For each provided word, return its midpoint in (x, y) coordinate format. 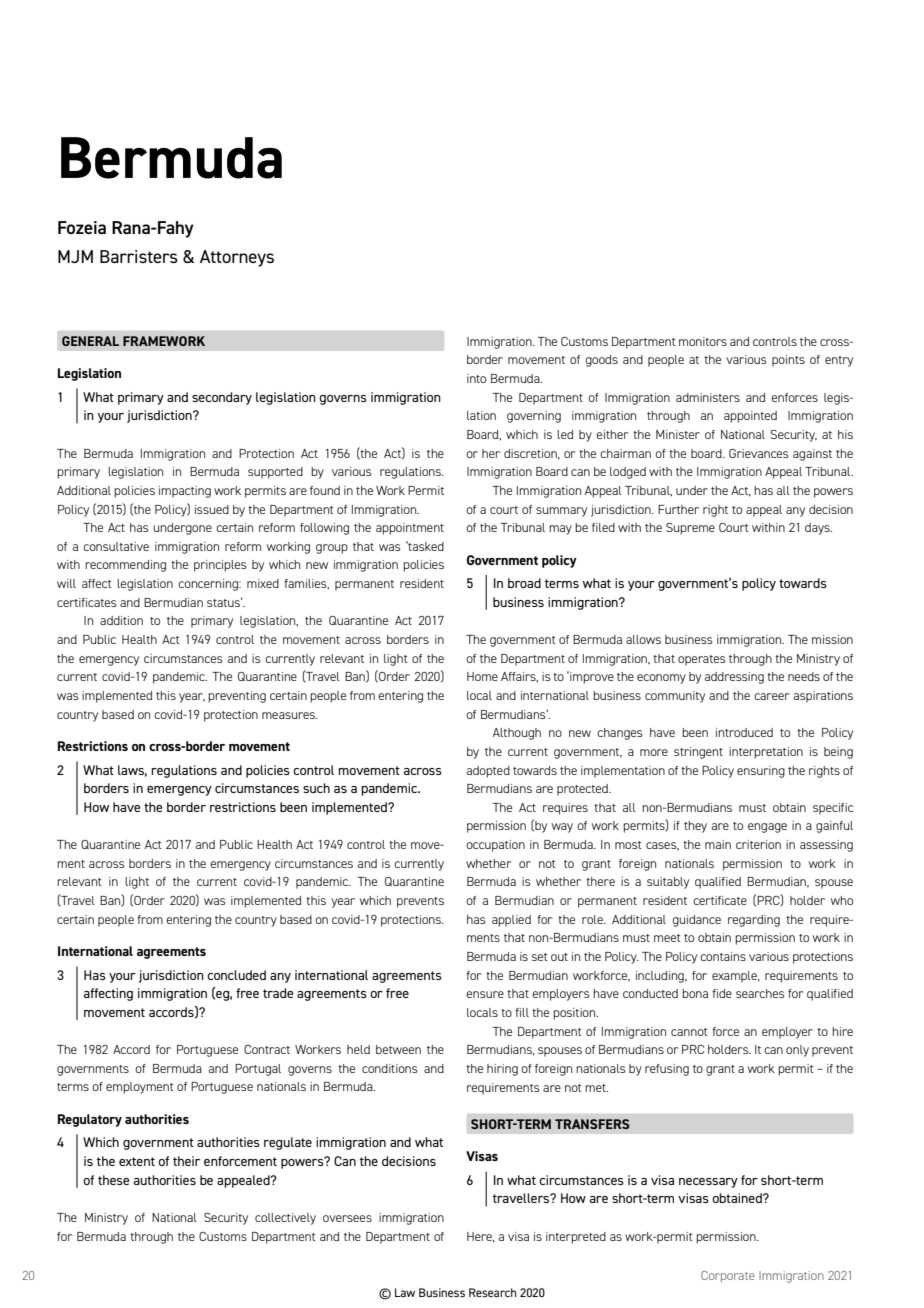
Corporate (728, 1277)
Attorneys (237, 258)
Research (492, 1292)
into (476, 378)
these (113, 1180)
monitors (703, 341)
